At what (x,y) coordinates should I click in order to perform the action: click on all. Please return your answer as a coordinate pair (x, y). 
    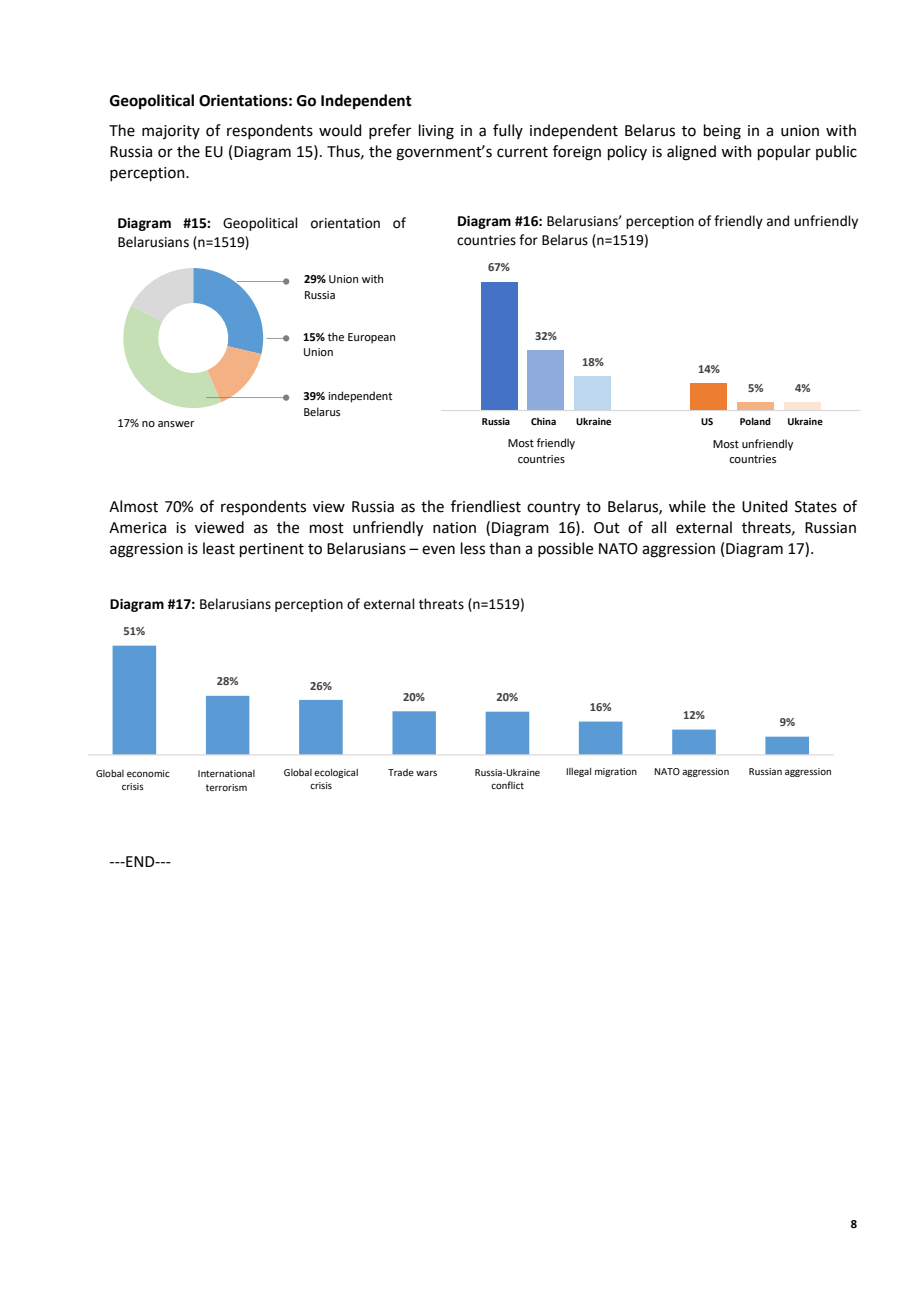
    Looking at the image, I should click on (658, 527).
